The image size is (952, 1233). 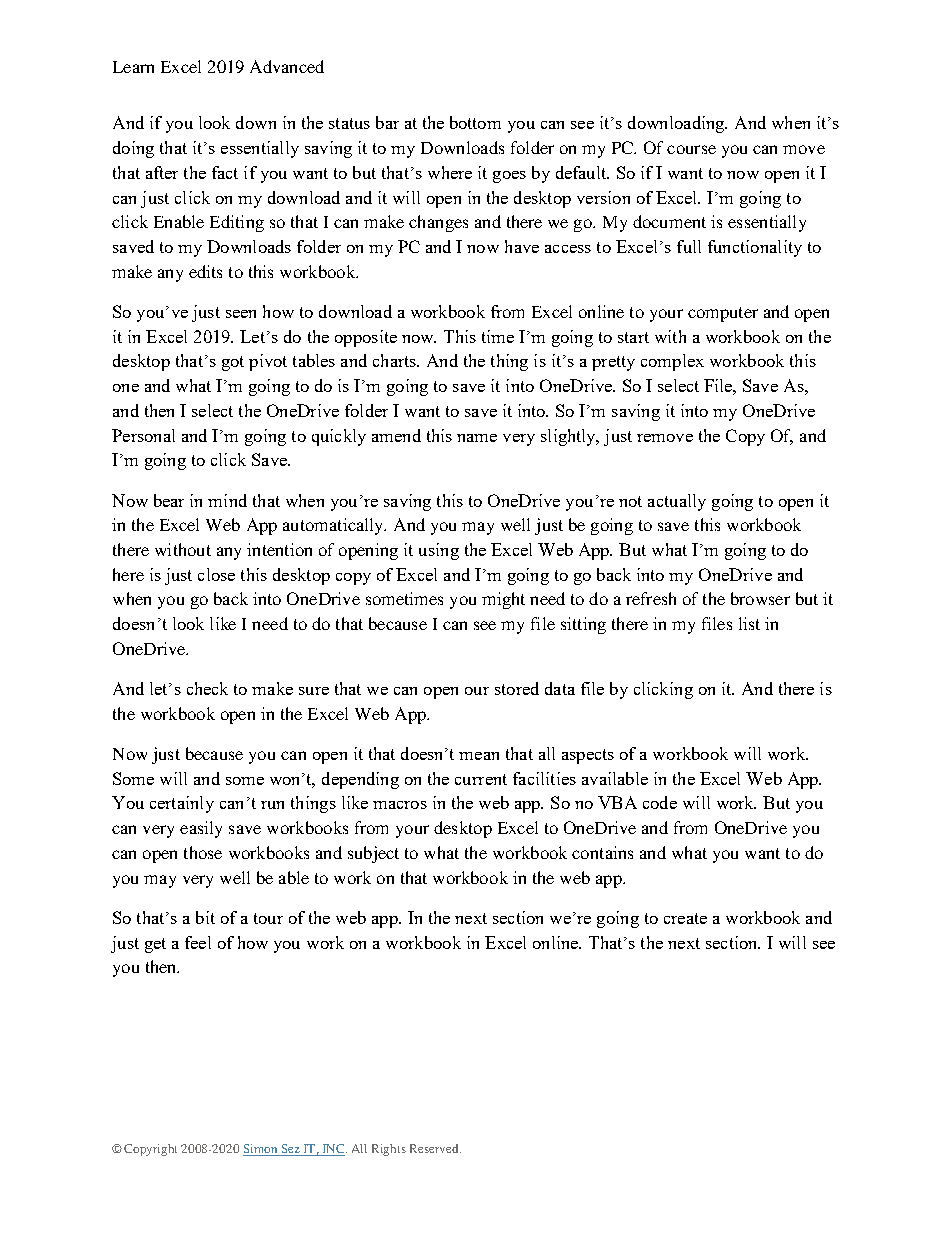 I want to click on Reserved, so click(x=435, y=1148).
